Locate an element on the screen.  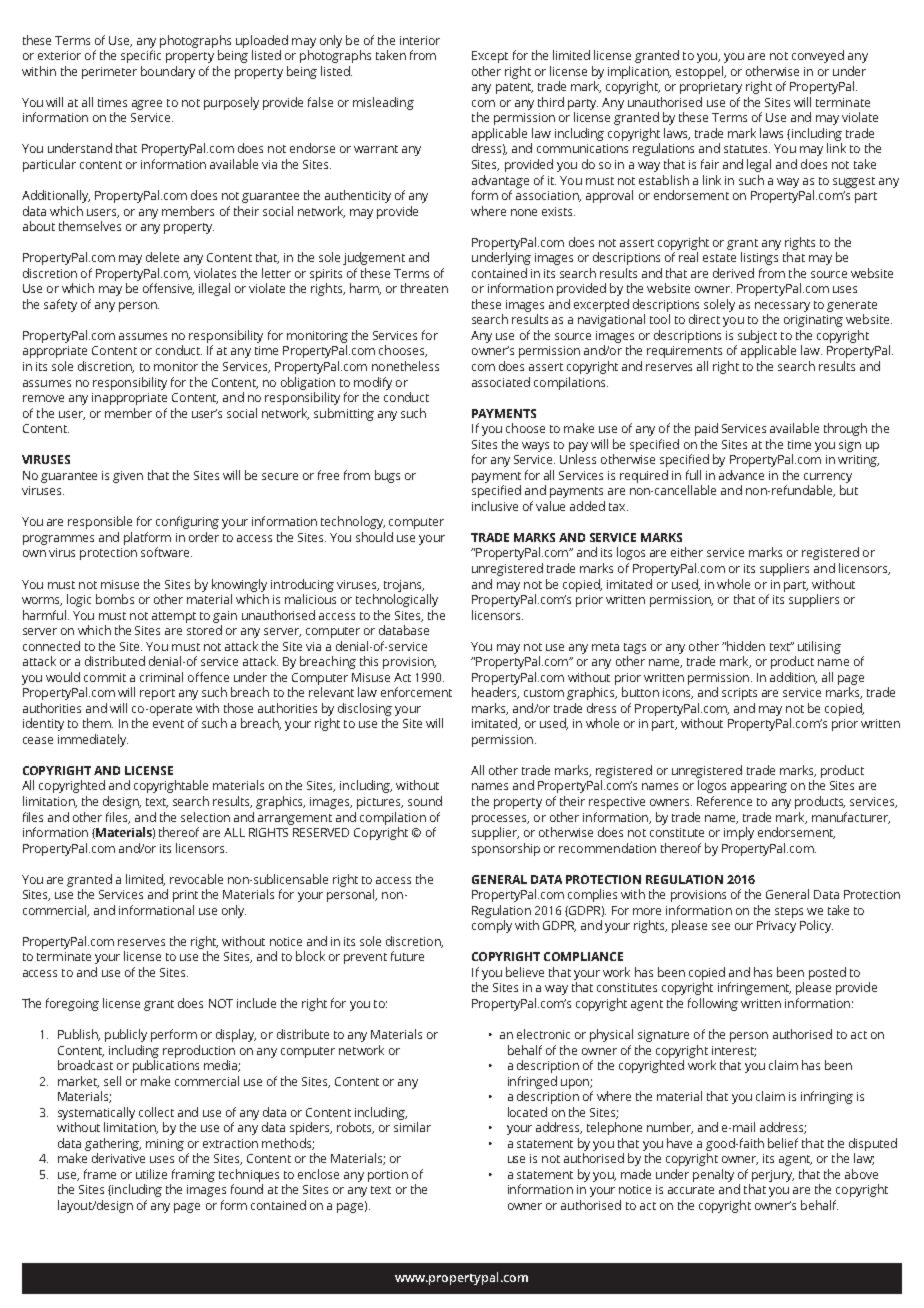
offensive is located at coordinates (168, 289).
